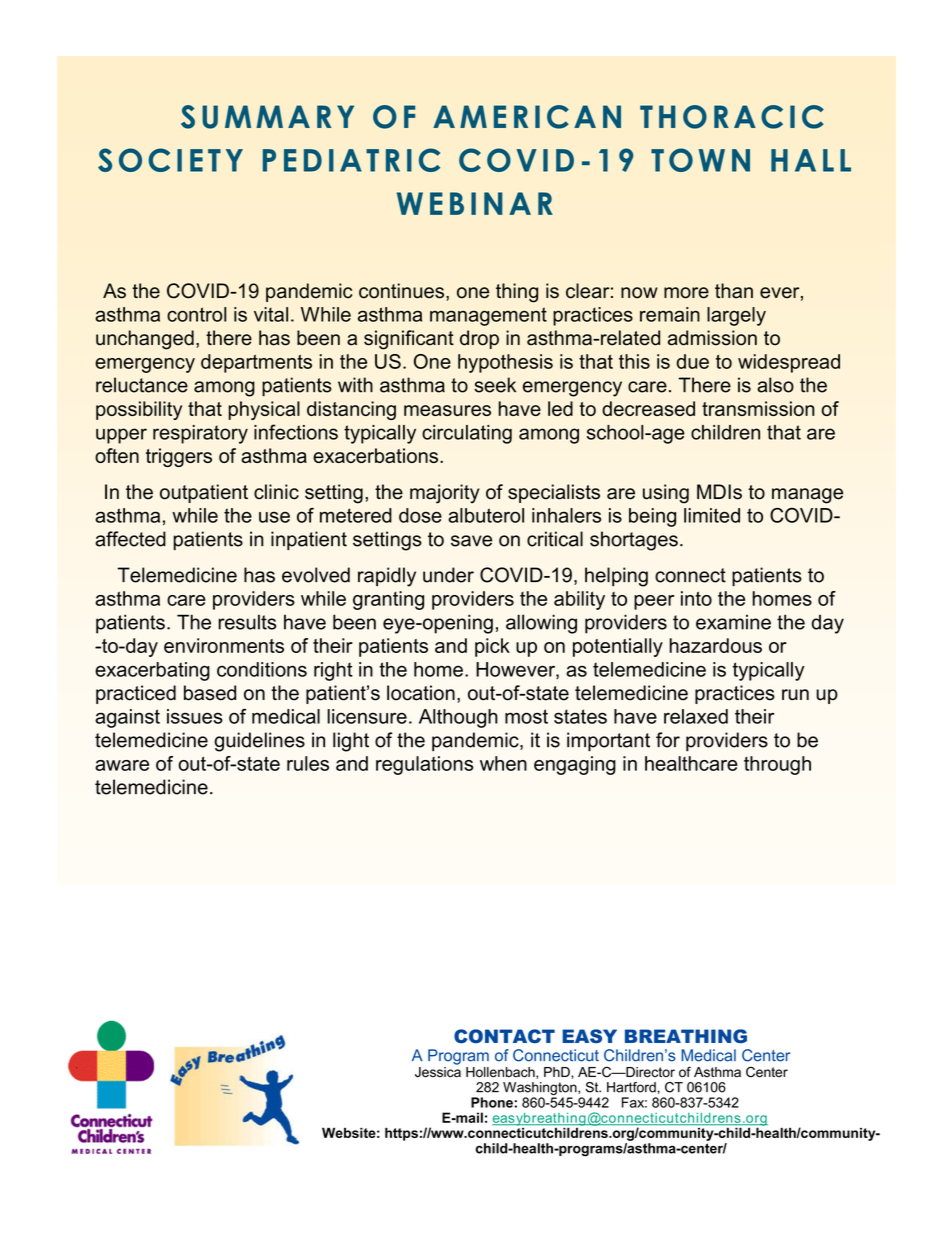 The width and height of the screenshot is (952, 1233). I want to click on under, so click(448, 575).
